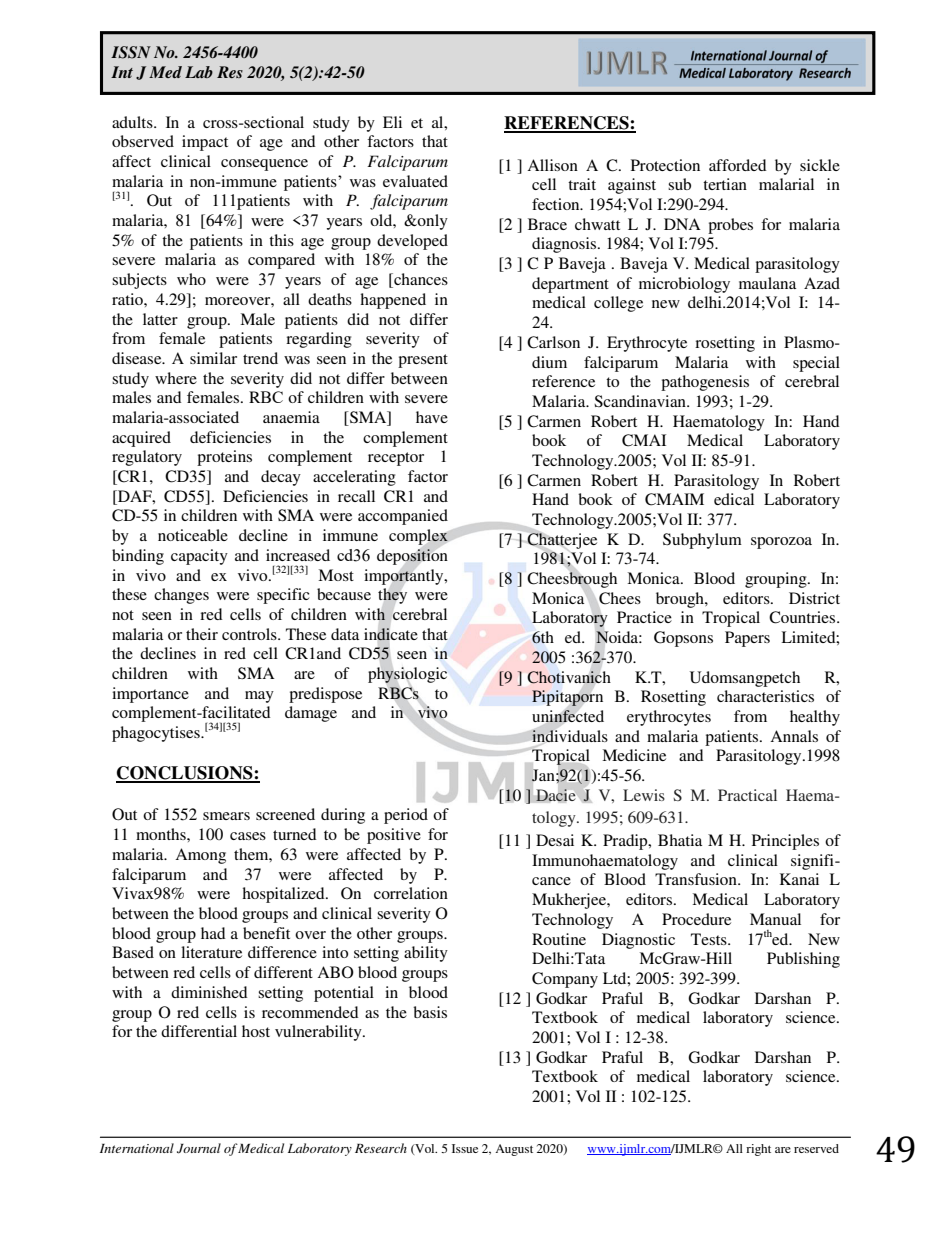 The height and width of the screenshot is (1233, 952). Describe the element at coordinates (205, 143) in the screenshot. I see `impact` at that location.
